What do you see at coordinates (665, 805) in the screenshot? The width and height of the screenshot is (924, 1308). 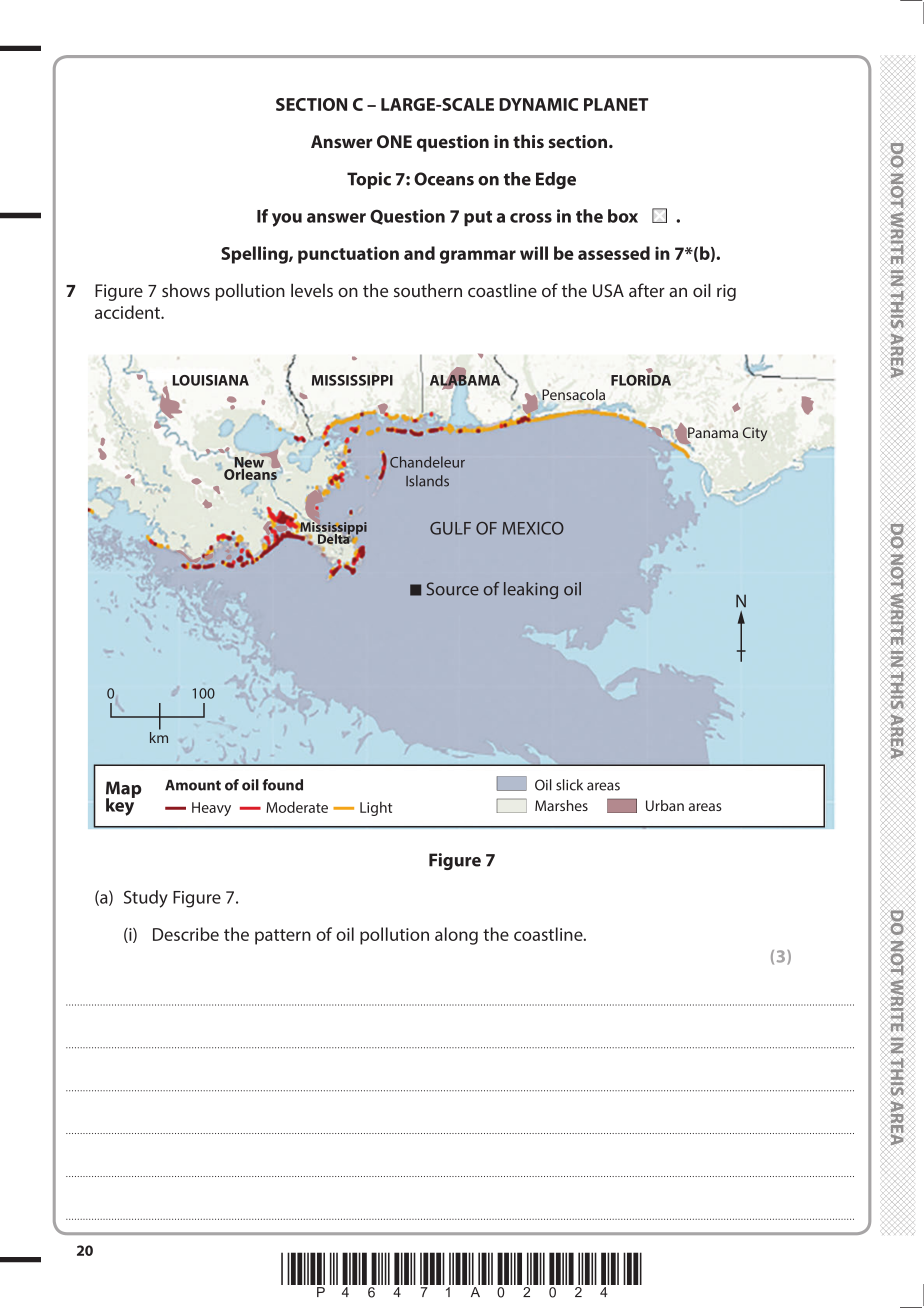 I see `Urban` at bounding box center [665, 805].
